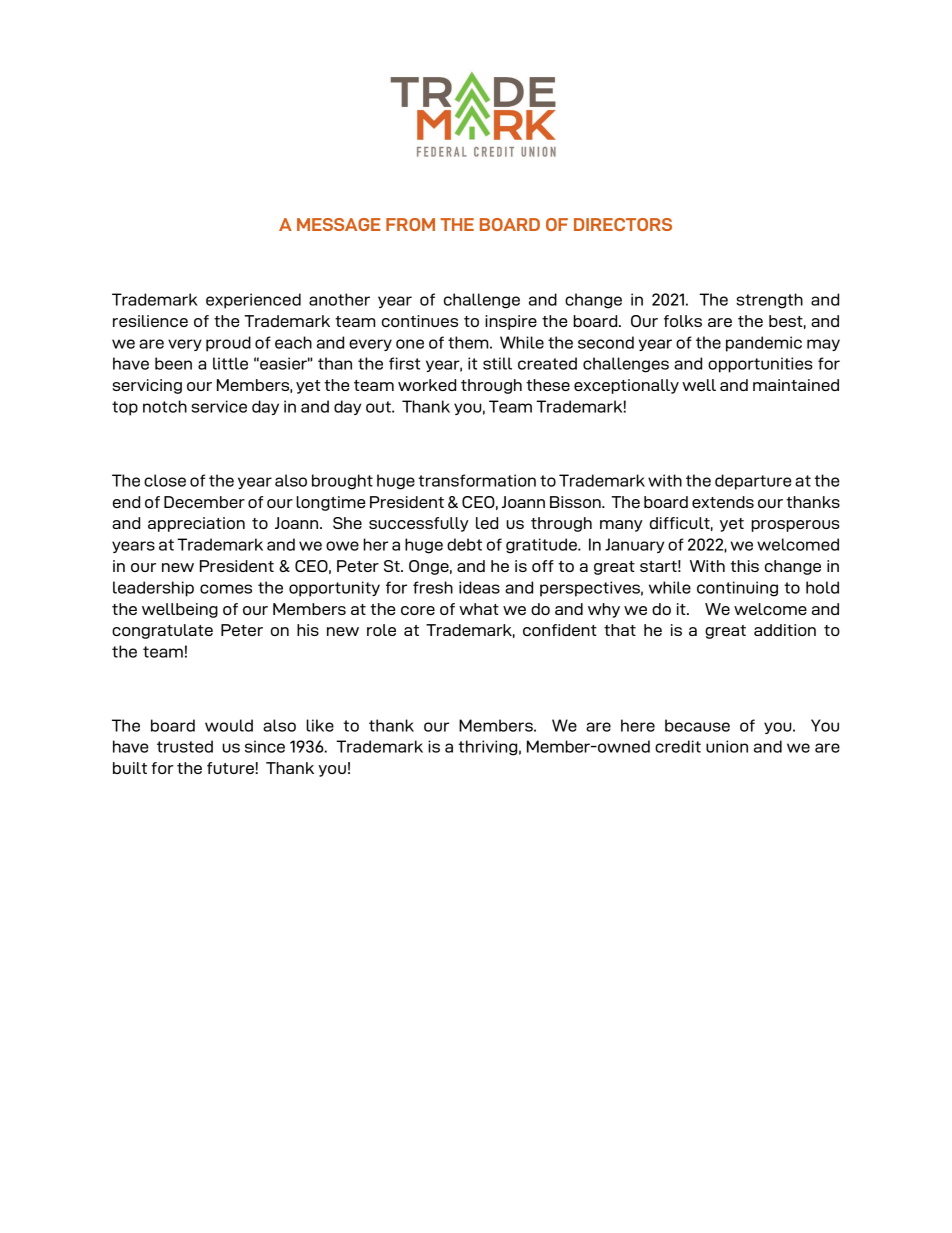  What do you see at coordinates (320, 725) in the page?
I see `like` at bounding box center [320, 725].
